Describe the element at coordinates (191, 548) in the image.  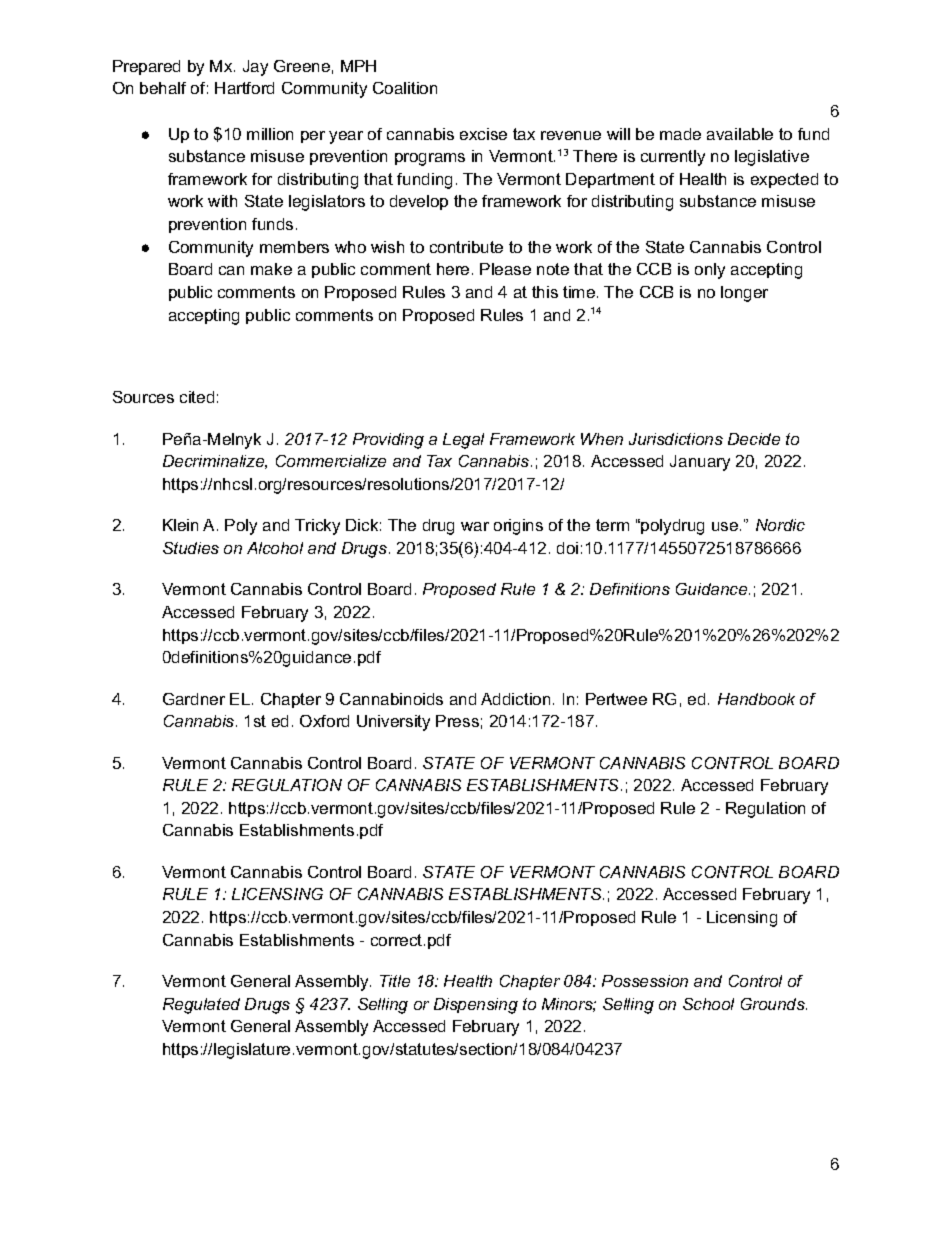
I see `Studies` at that location.
